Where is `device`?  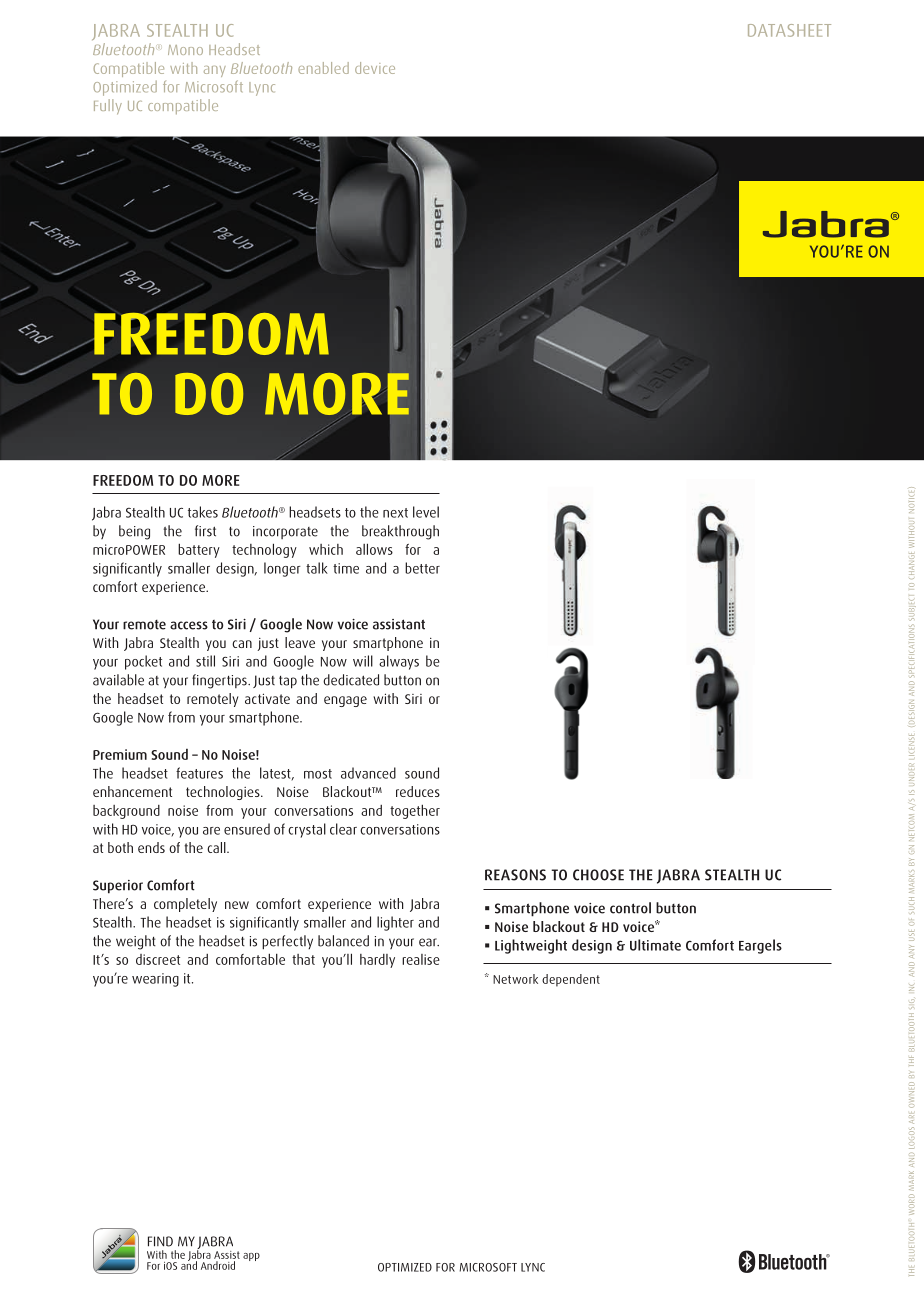
device is located at coordinates (375, 68).
